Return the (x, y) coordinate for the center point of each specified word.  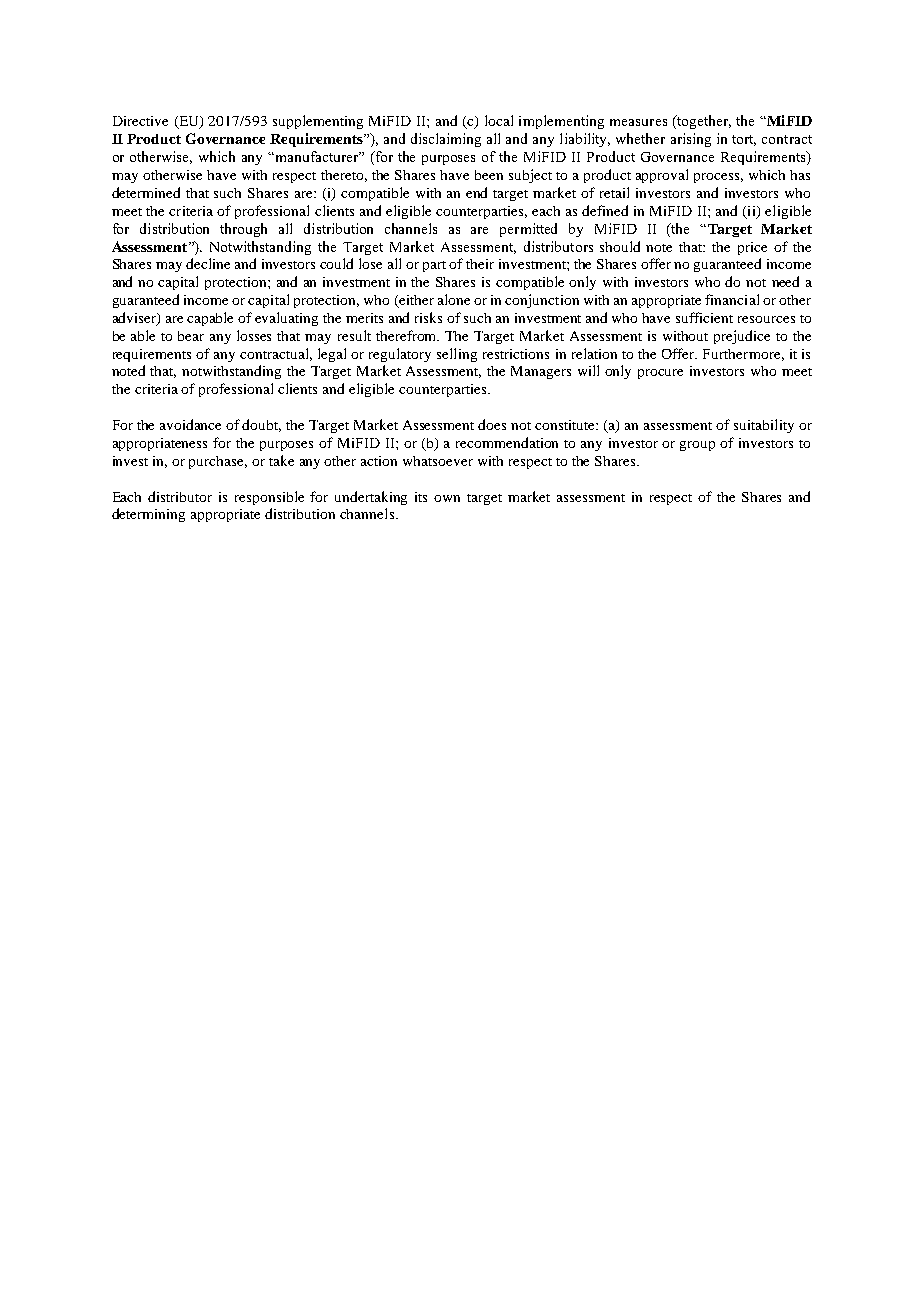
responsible (269, 498)
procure (660, 374)
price (752, 248)
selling (457, 355)
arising (691, 140)
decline (208, 263)
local (499, 120)
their (480, 264)
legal (332, 355)
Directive (140, 121)
